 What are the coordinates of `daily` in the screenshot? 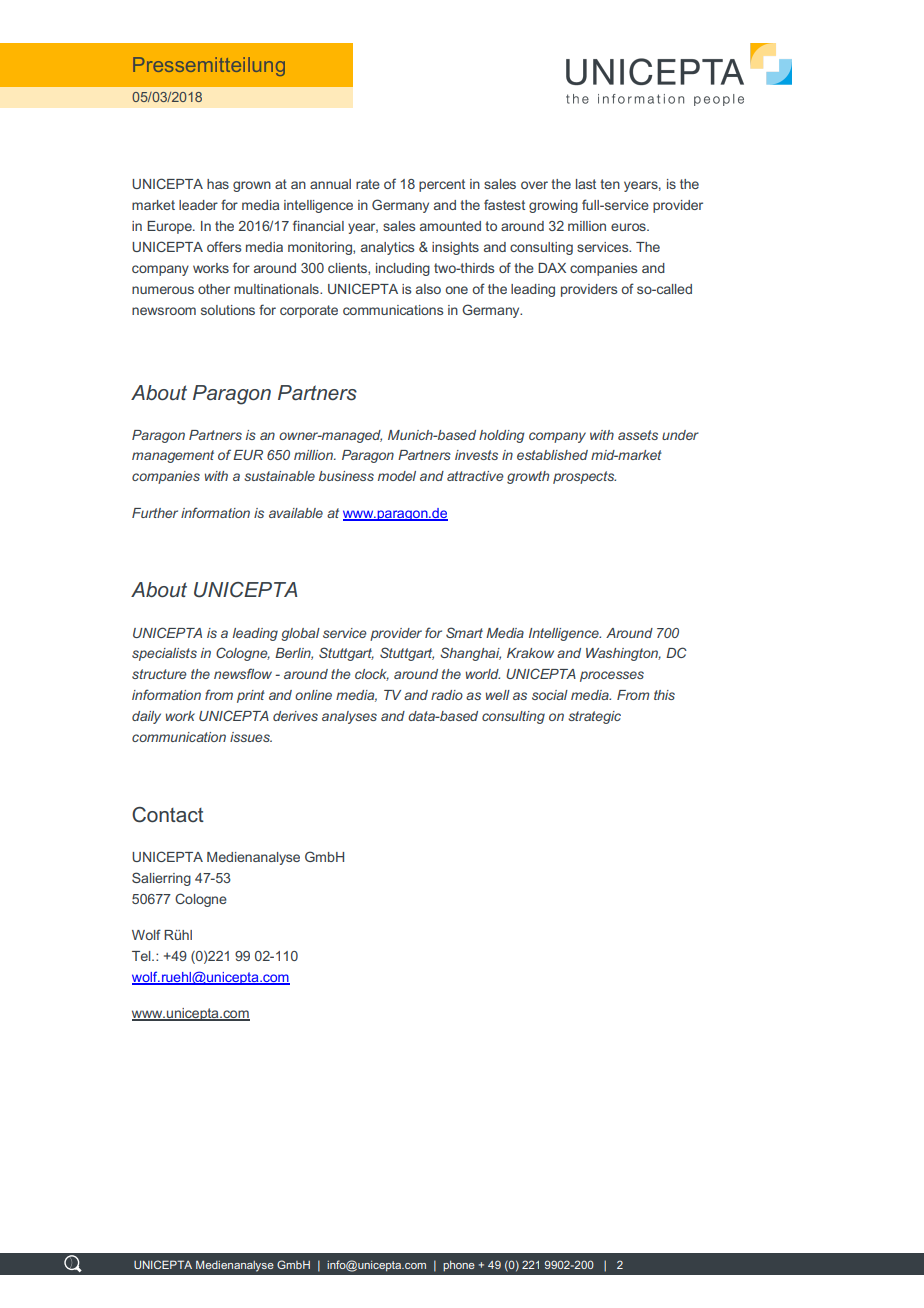 It's located at (146, 717).
